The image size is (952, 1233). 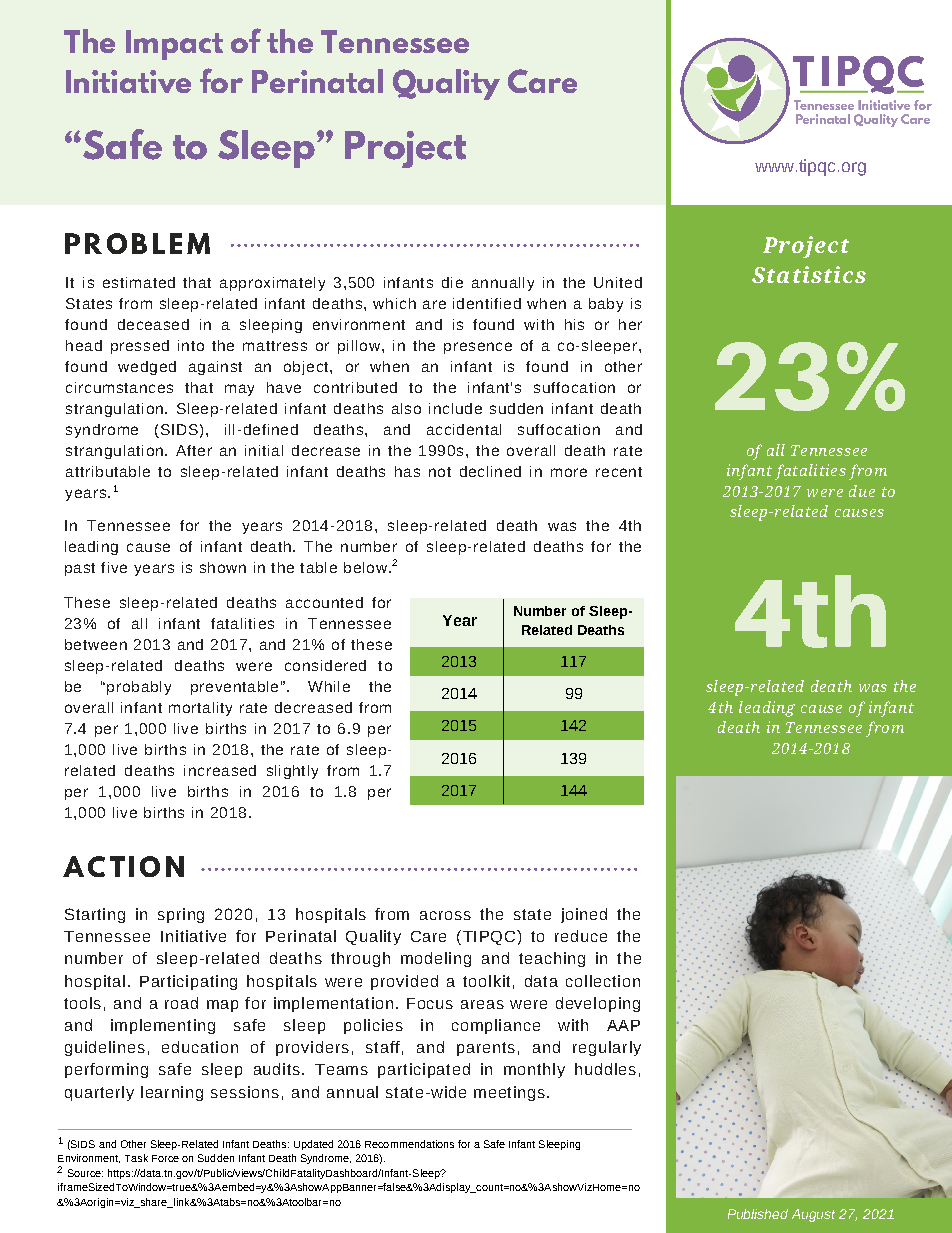 I want to click on Force, so click(x=165, y=1158).
